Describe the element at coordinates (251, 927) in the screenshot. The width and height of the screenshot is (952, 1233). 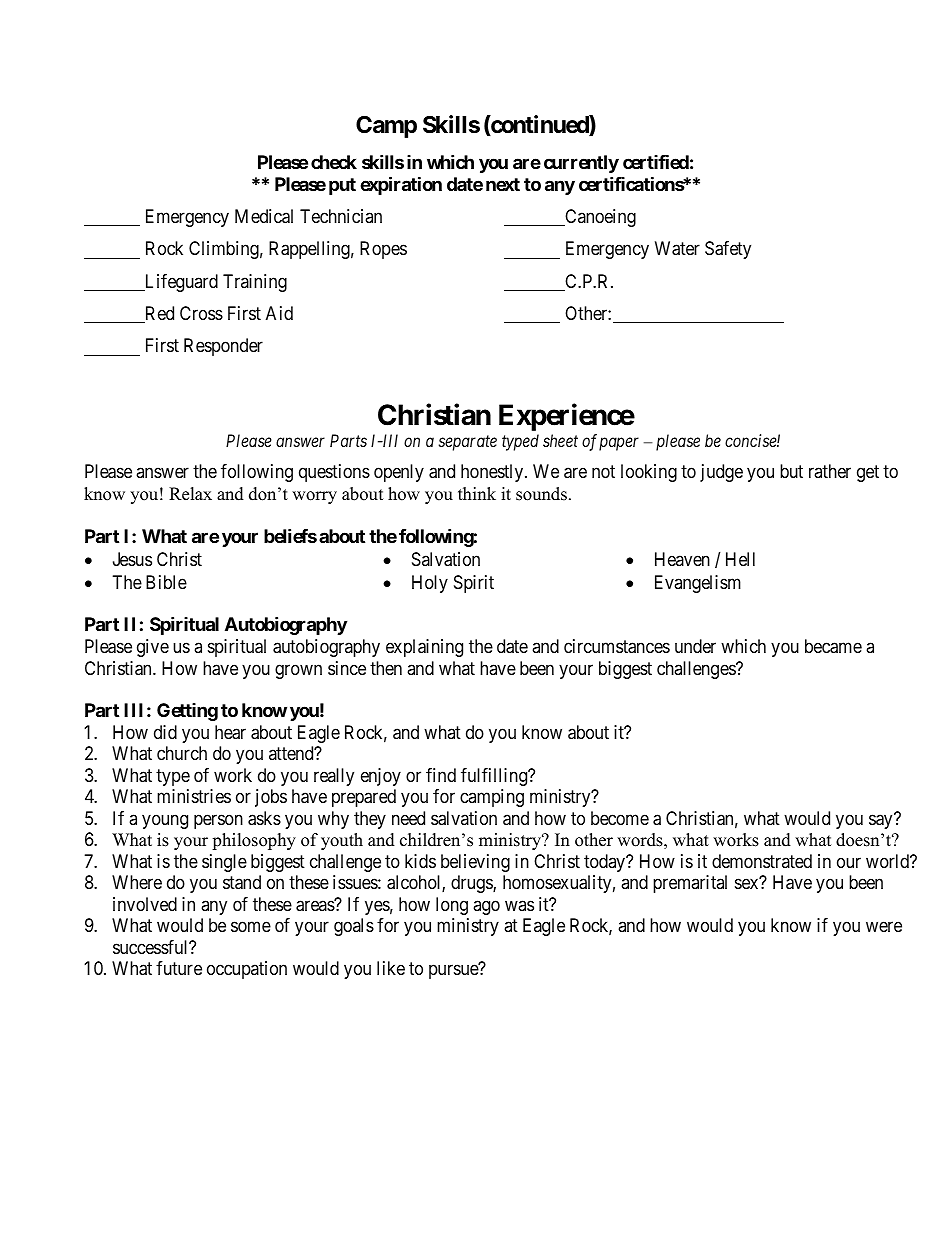
I see `some` at that location.
